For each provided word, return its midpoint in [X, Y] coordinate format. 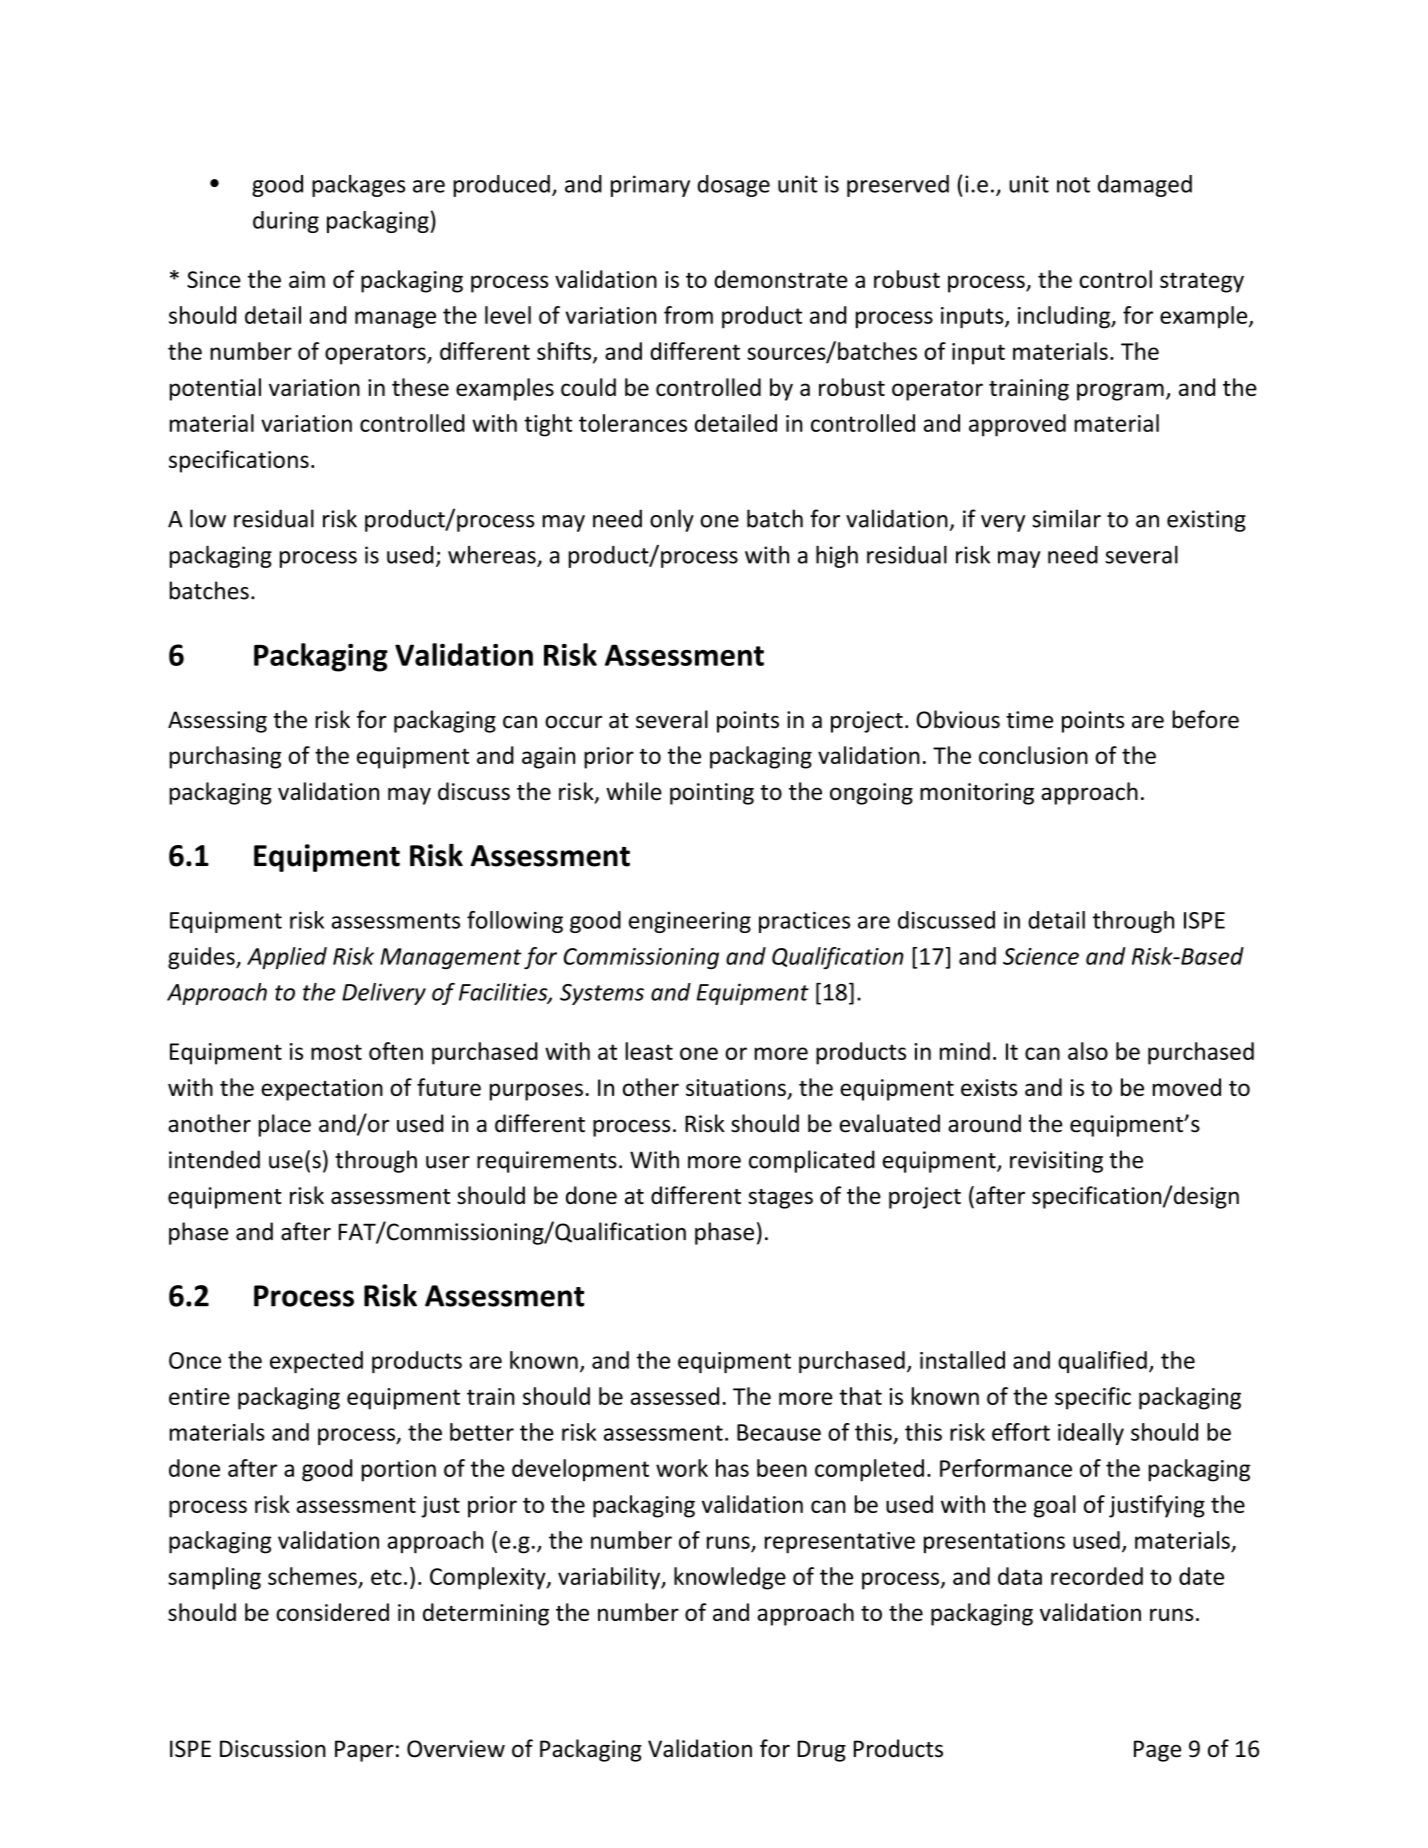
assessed [675, 1396]
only [672, 520]
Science [1041, 956]
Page [1157, 1751]
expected [316, 1362]
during [286, 222]
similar [1066, 518]
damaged [1145, 186]
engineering [690, 922]
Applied [287, 958]
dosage [733, 186]
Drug [822, 1751]
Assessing [217, 722]
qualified [1102, 1362]
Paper [364, 1751]
